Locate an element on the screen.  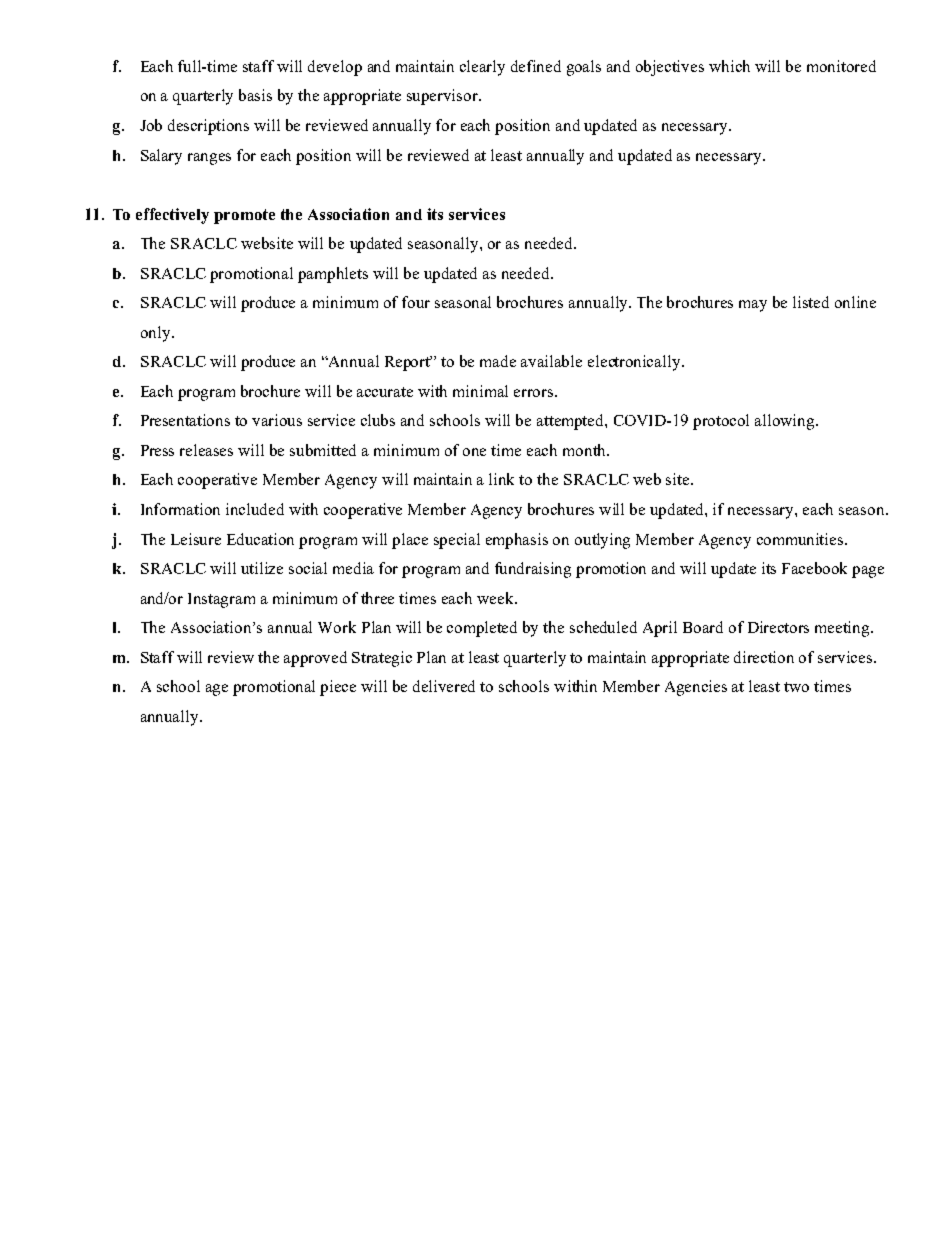
basis is located at coordinates (255, 95).
